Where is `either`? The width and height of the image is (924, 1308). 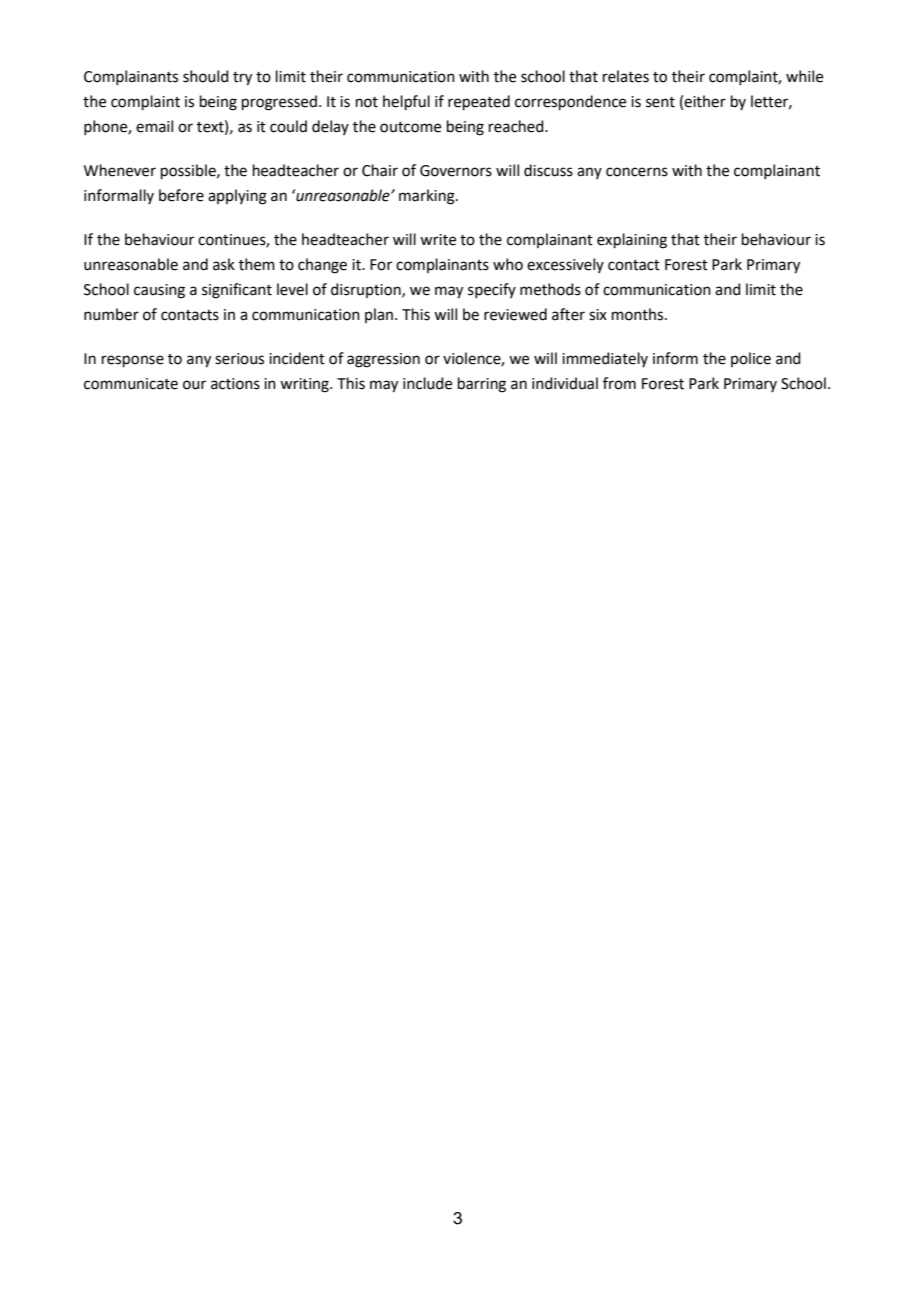 either is located at coordinates (705, 101).
